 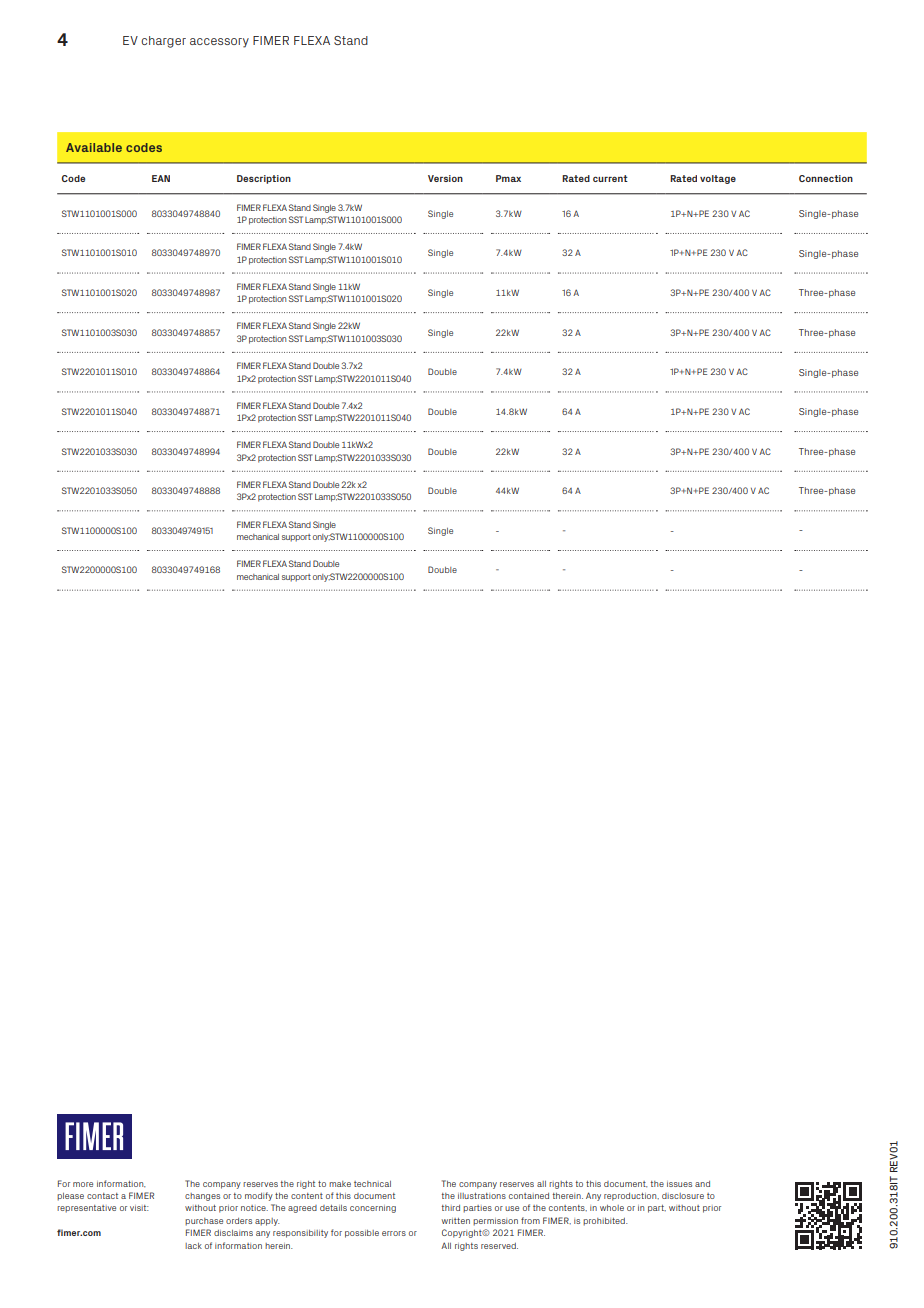 What do you see at coordinates (508, 178) in the document?
I see `Pmax` at bounding box center [508, 178].
